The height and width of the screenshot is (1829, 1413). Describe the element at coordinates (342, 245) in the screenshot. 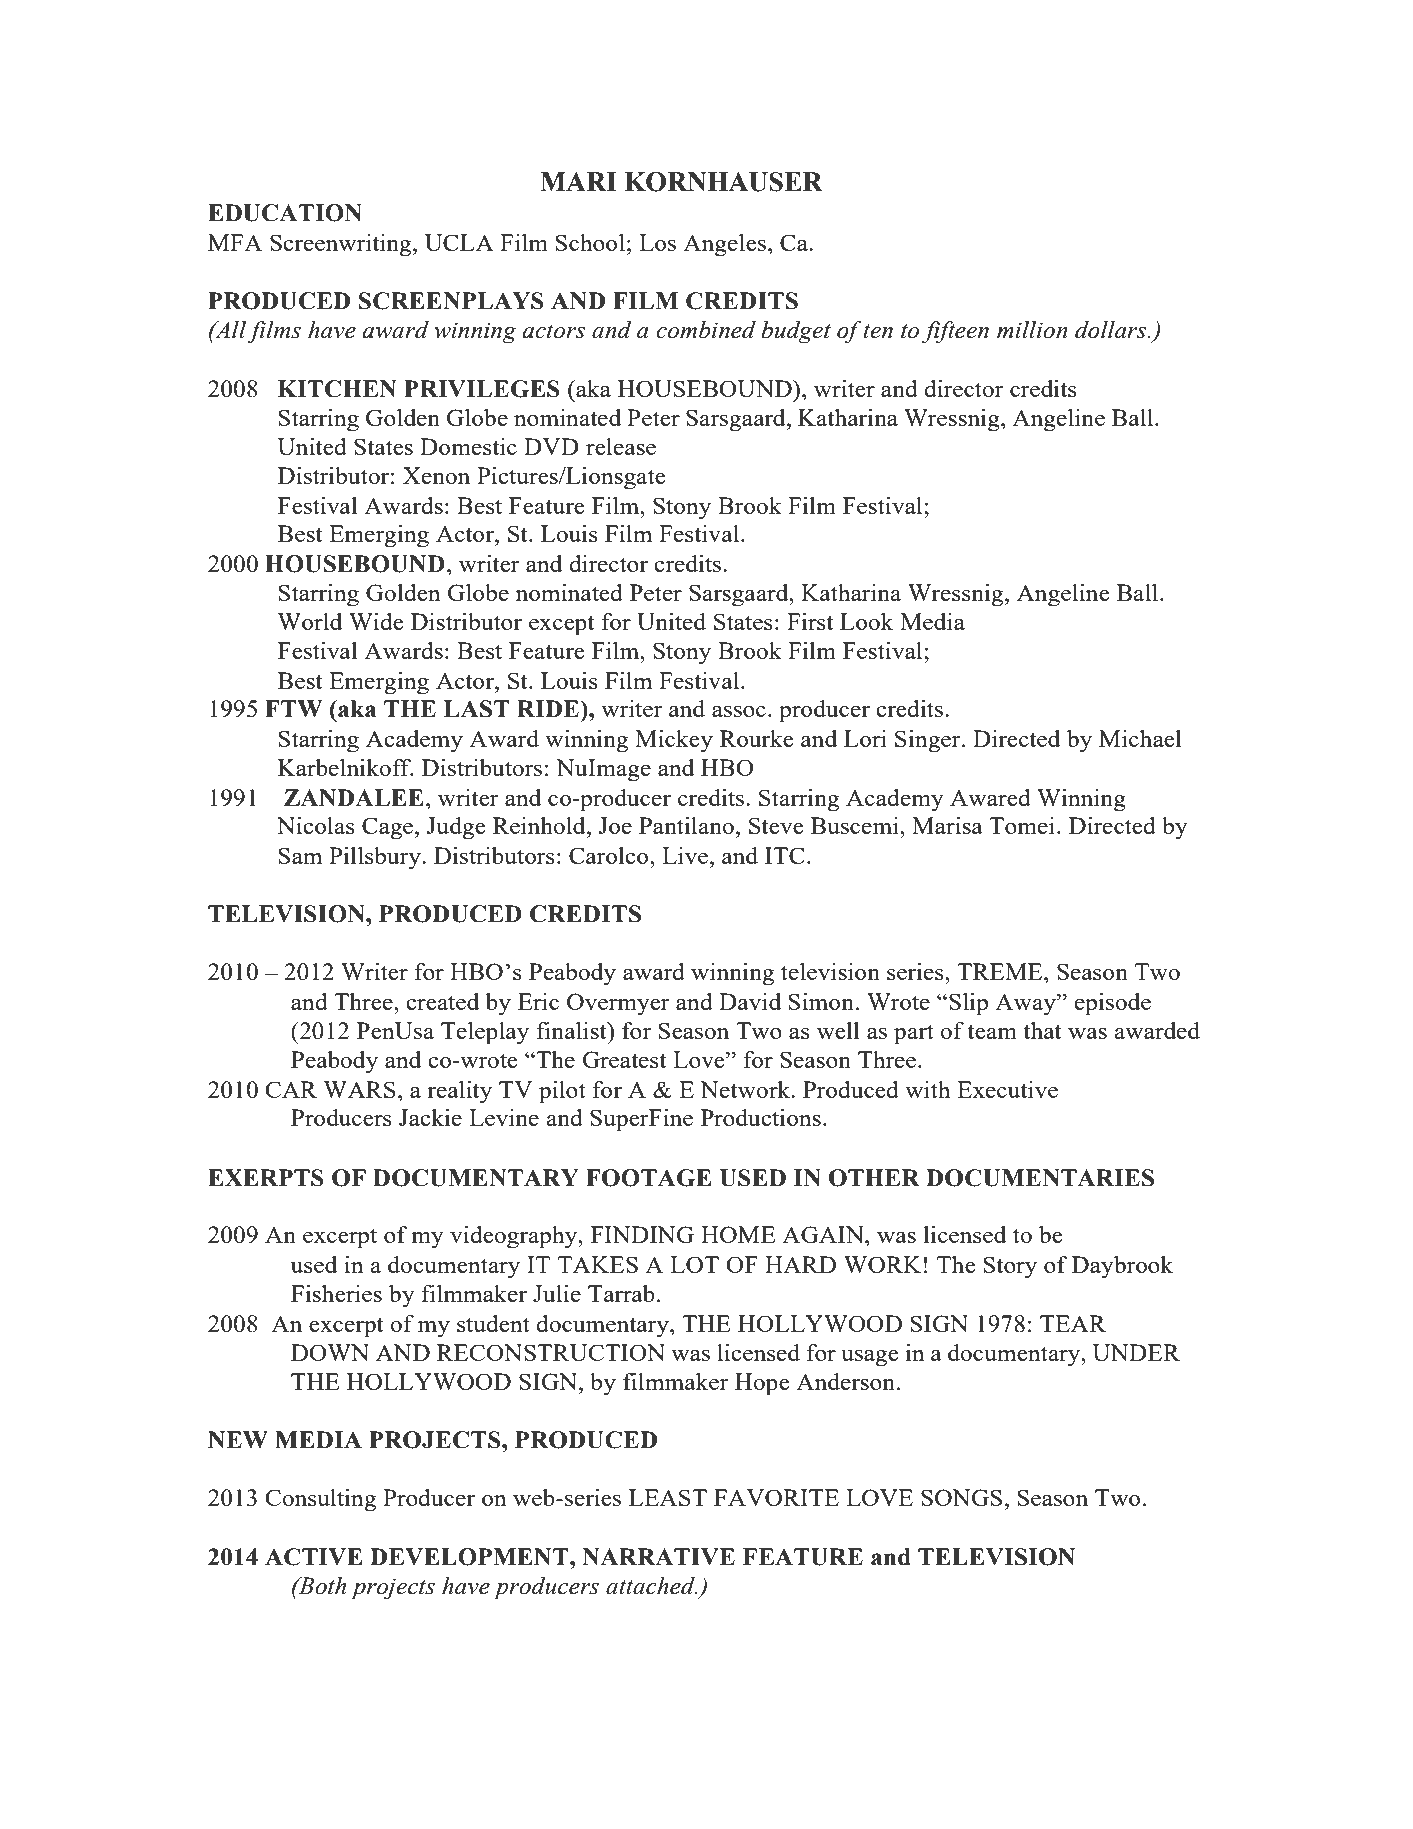

I see `Screenwriting` at that location.
